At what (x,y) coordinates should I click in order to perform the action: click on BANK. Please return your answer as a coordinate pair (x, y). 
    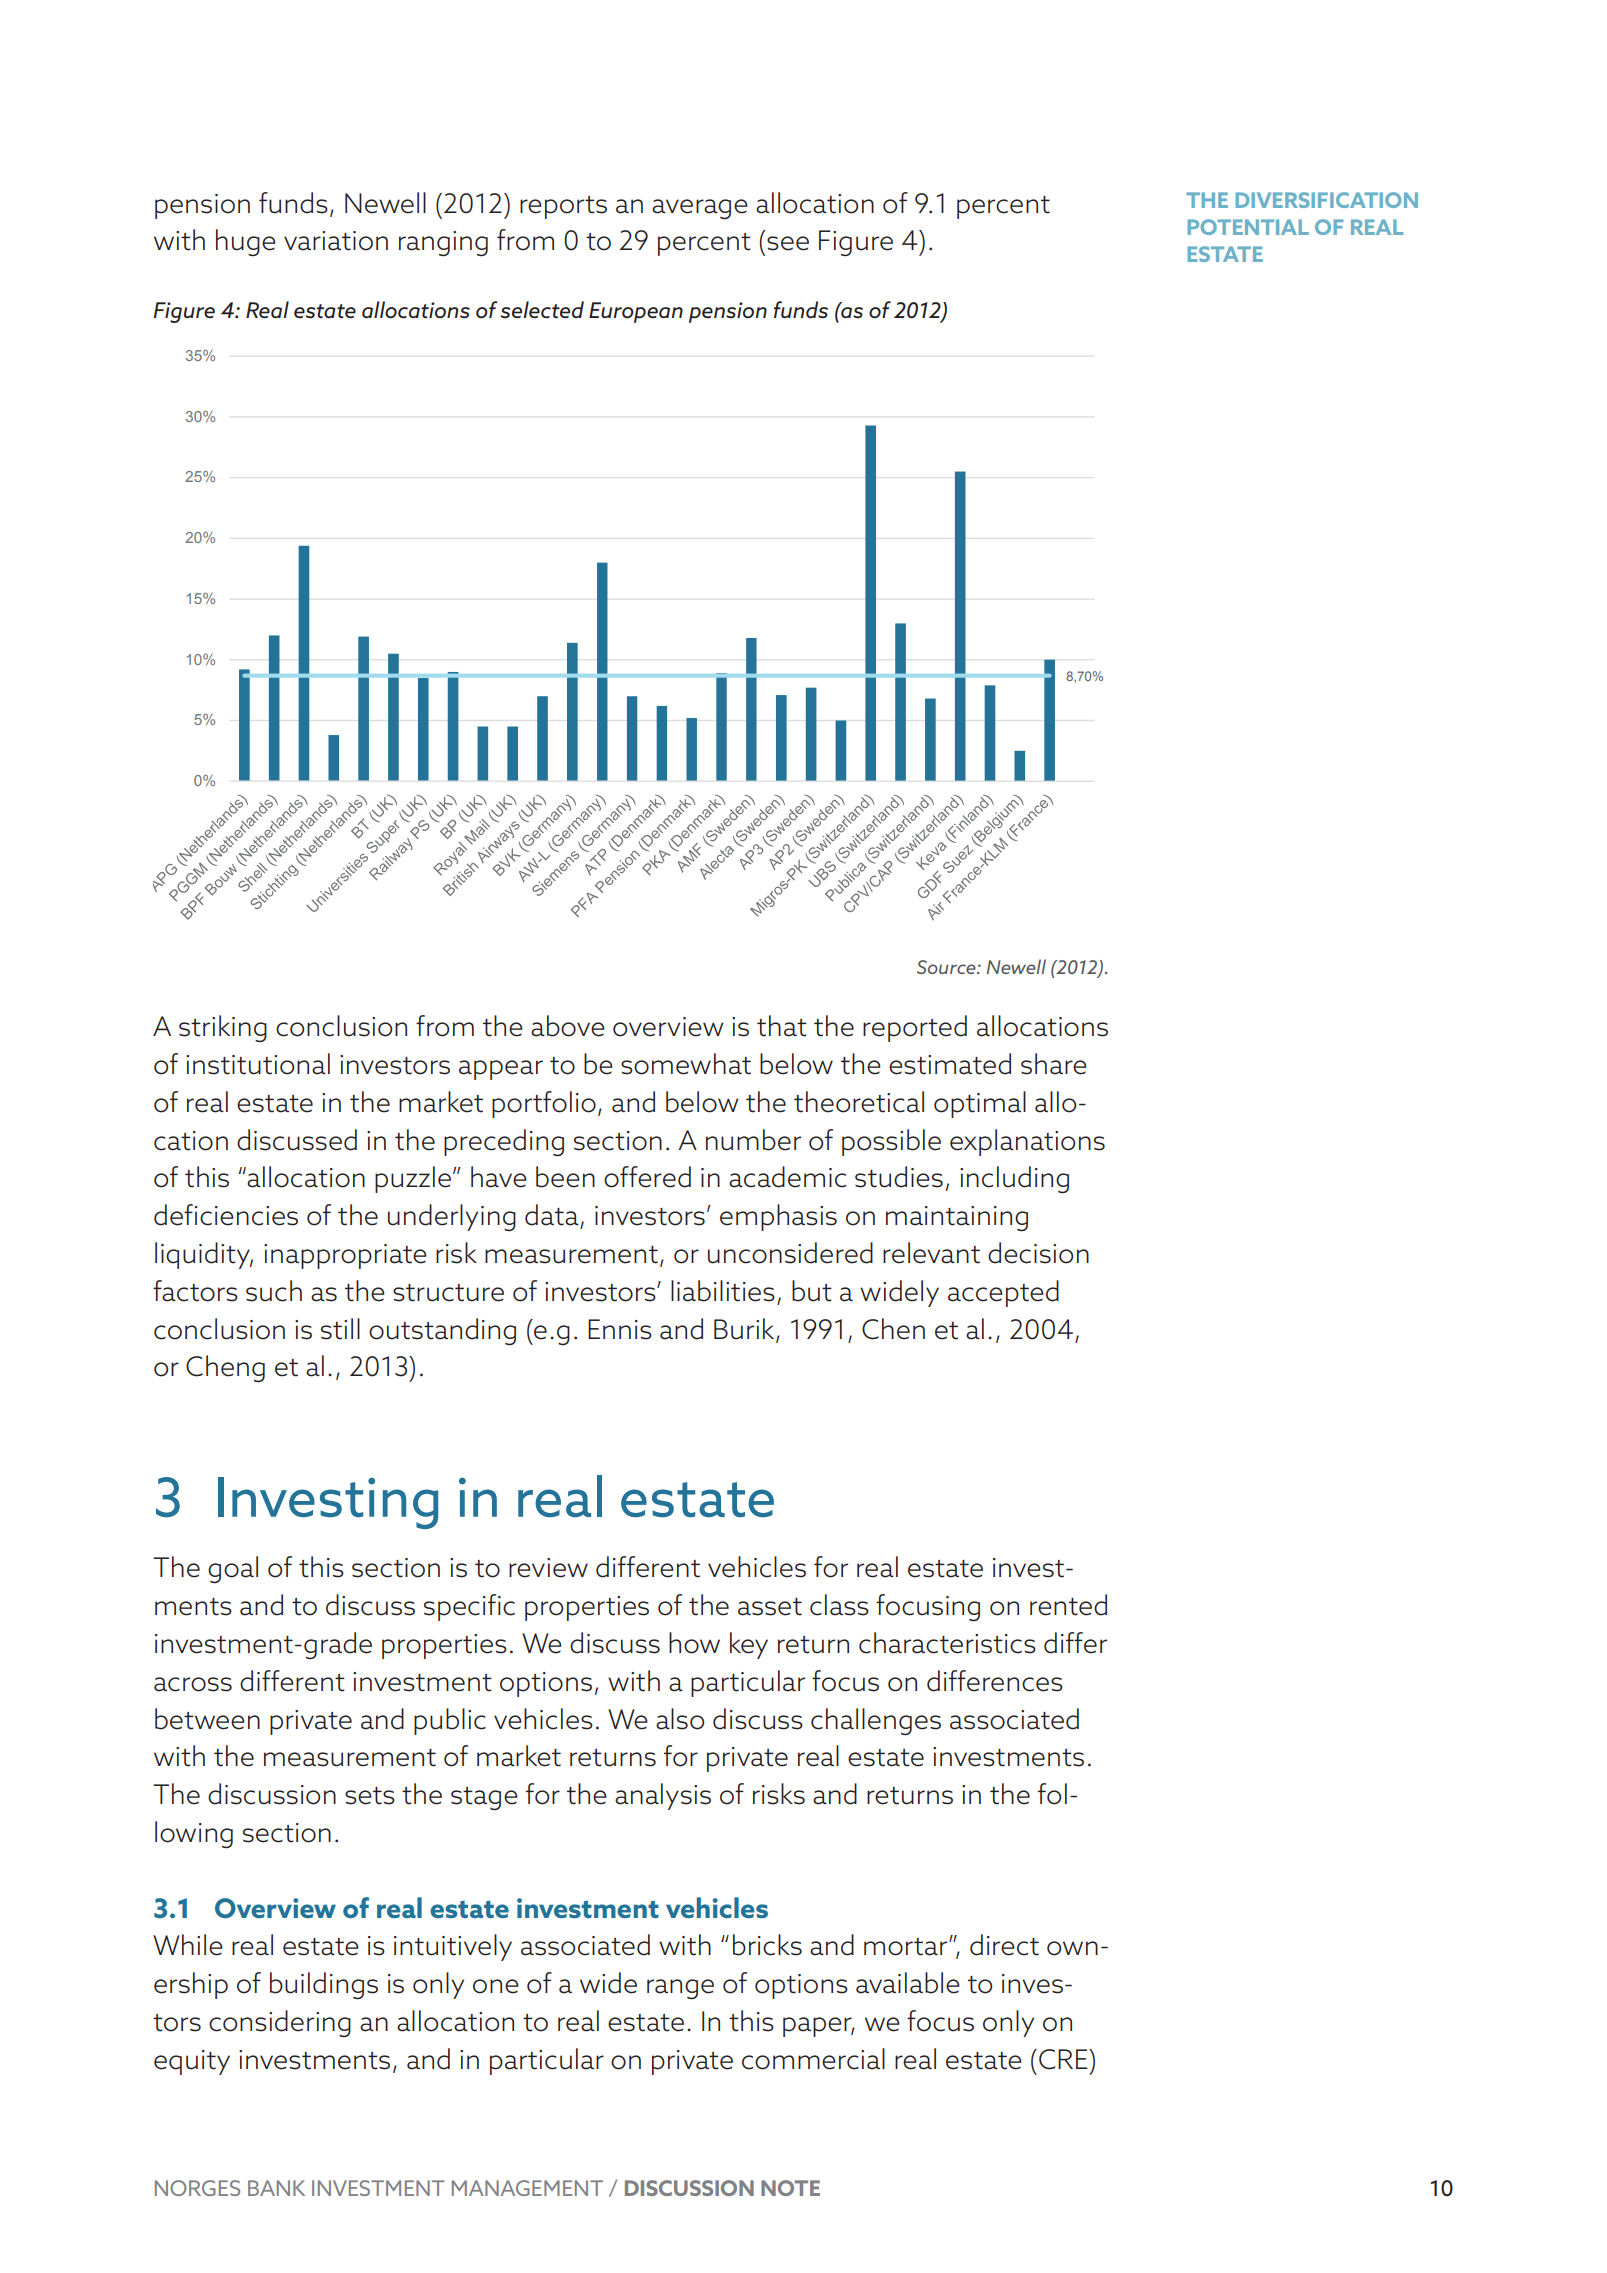
    Looking at the image, I should click on (276, 2188).
